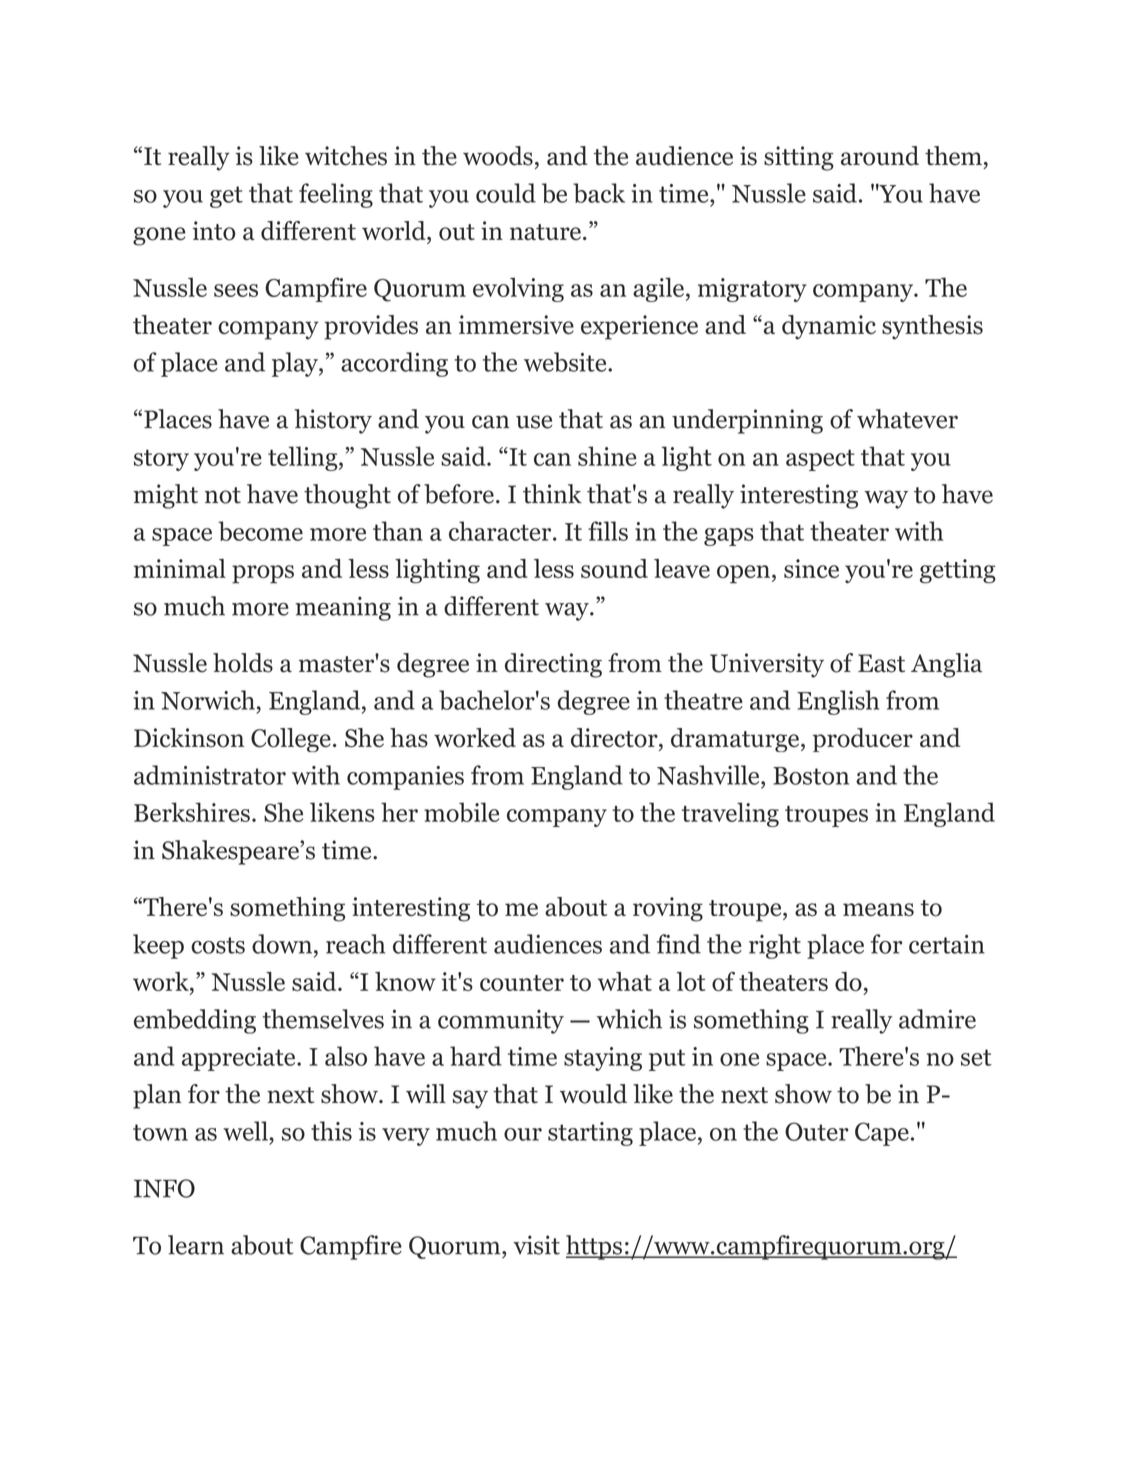 This screenshot has width=1130, height=1463. What do you see at coordinates (878, 909) in the screenshot?
I see `means` at bounding box center [878, 909].
